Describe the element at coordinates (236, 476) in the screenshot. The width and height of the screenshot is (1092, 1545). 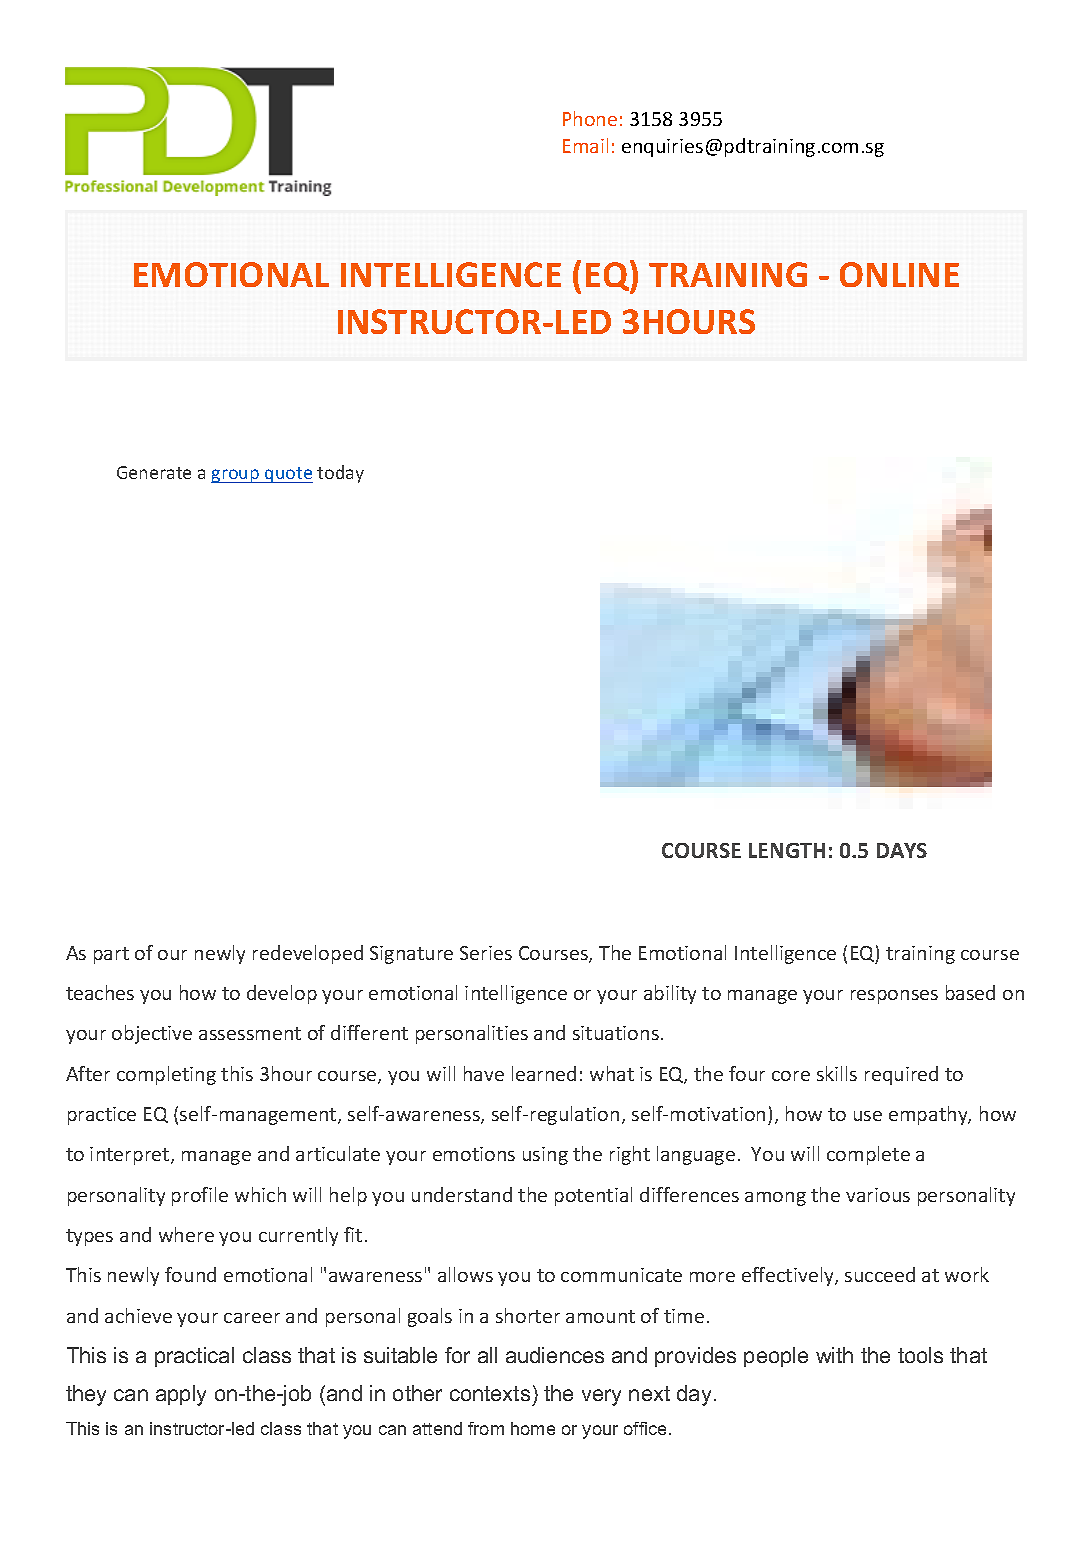
I see `group` at that location.
